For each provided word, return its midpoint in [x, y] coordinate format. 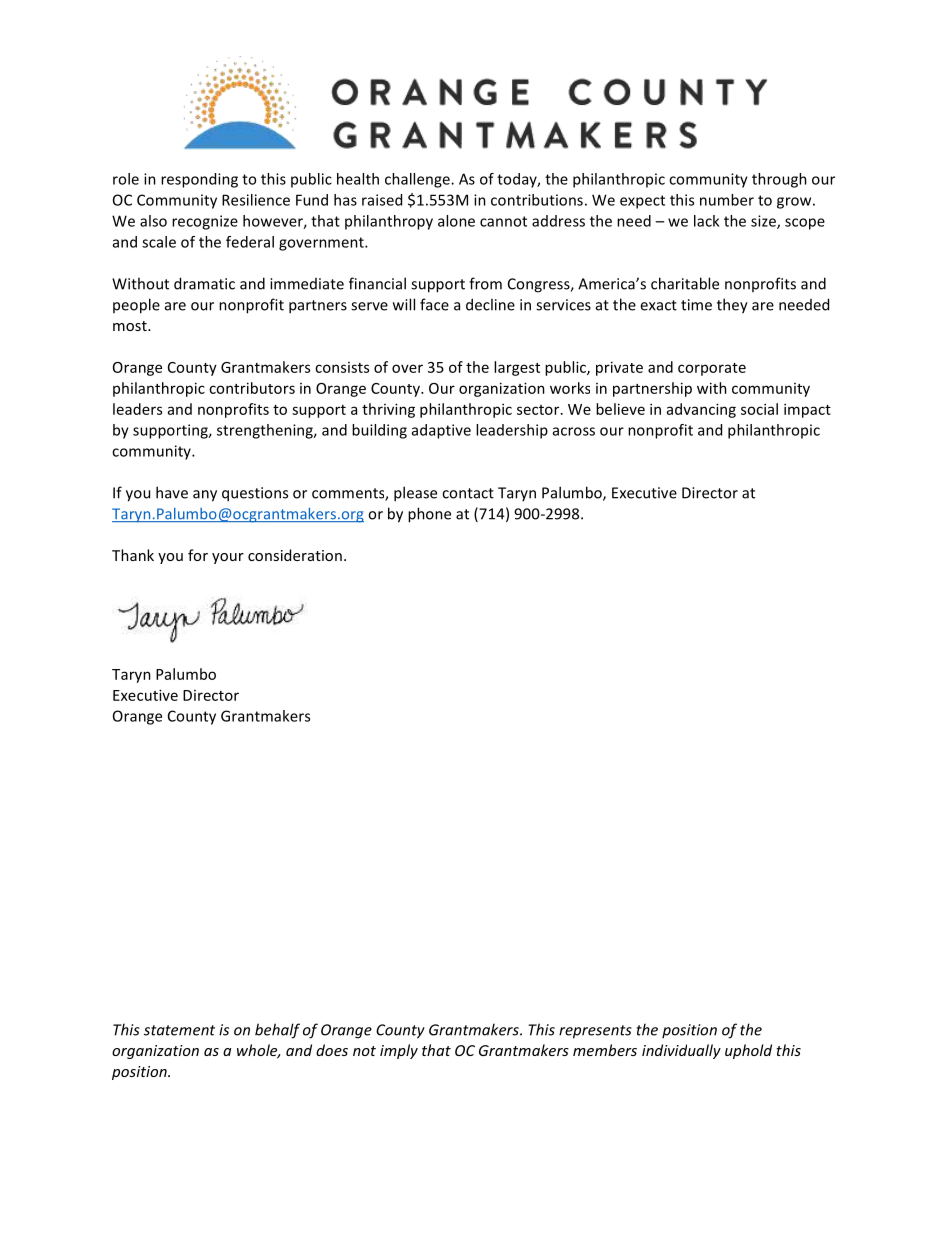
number [727, 200]
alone [456, 221]
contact [468, 493]
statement [179, 1030]
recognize [205, 222]
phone [429, 515]
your [228, 558]
